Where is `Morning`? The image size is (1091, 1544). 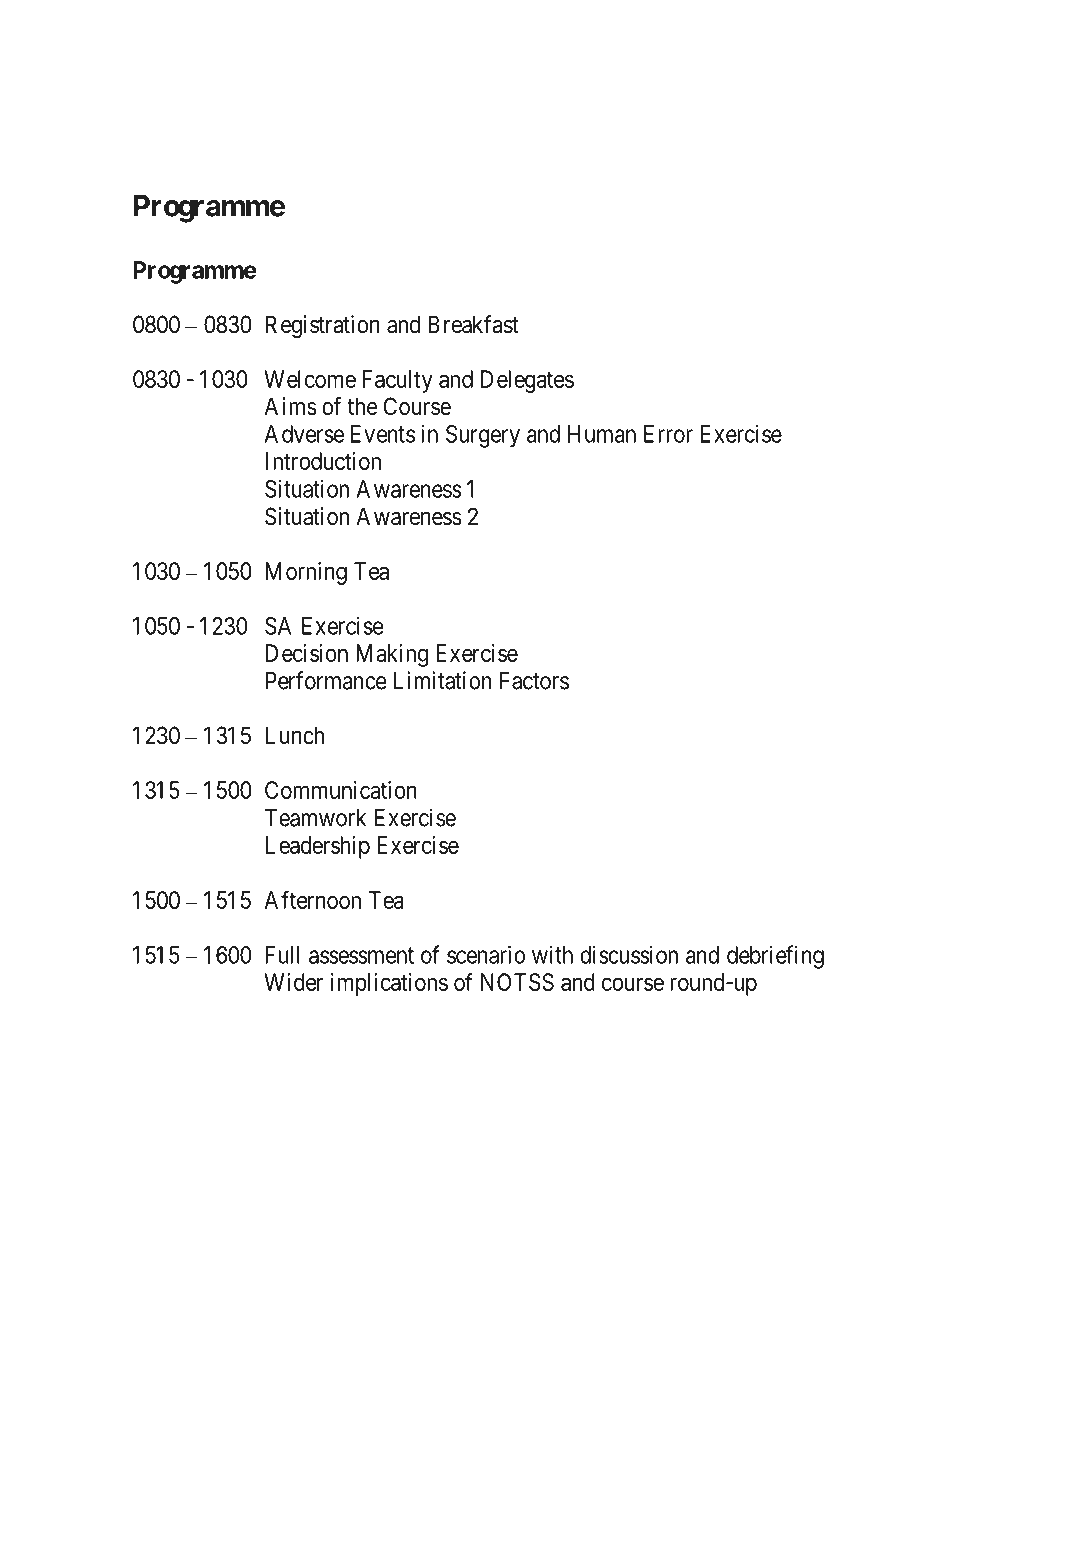
Morning is located at coordinates (306, 573).
